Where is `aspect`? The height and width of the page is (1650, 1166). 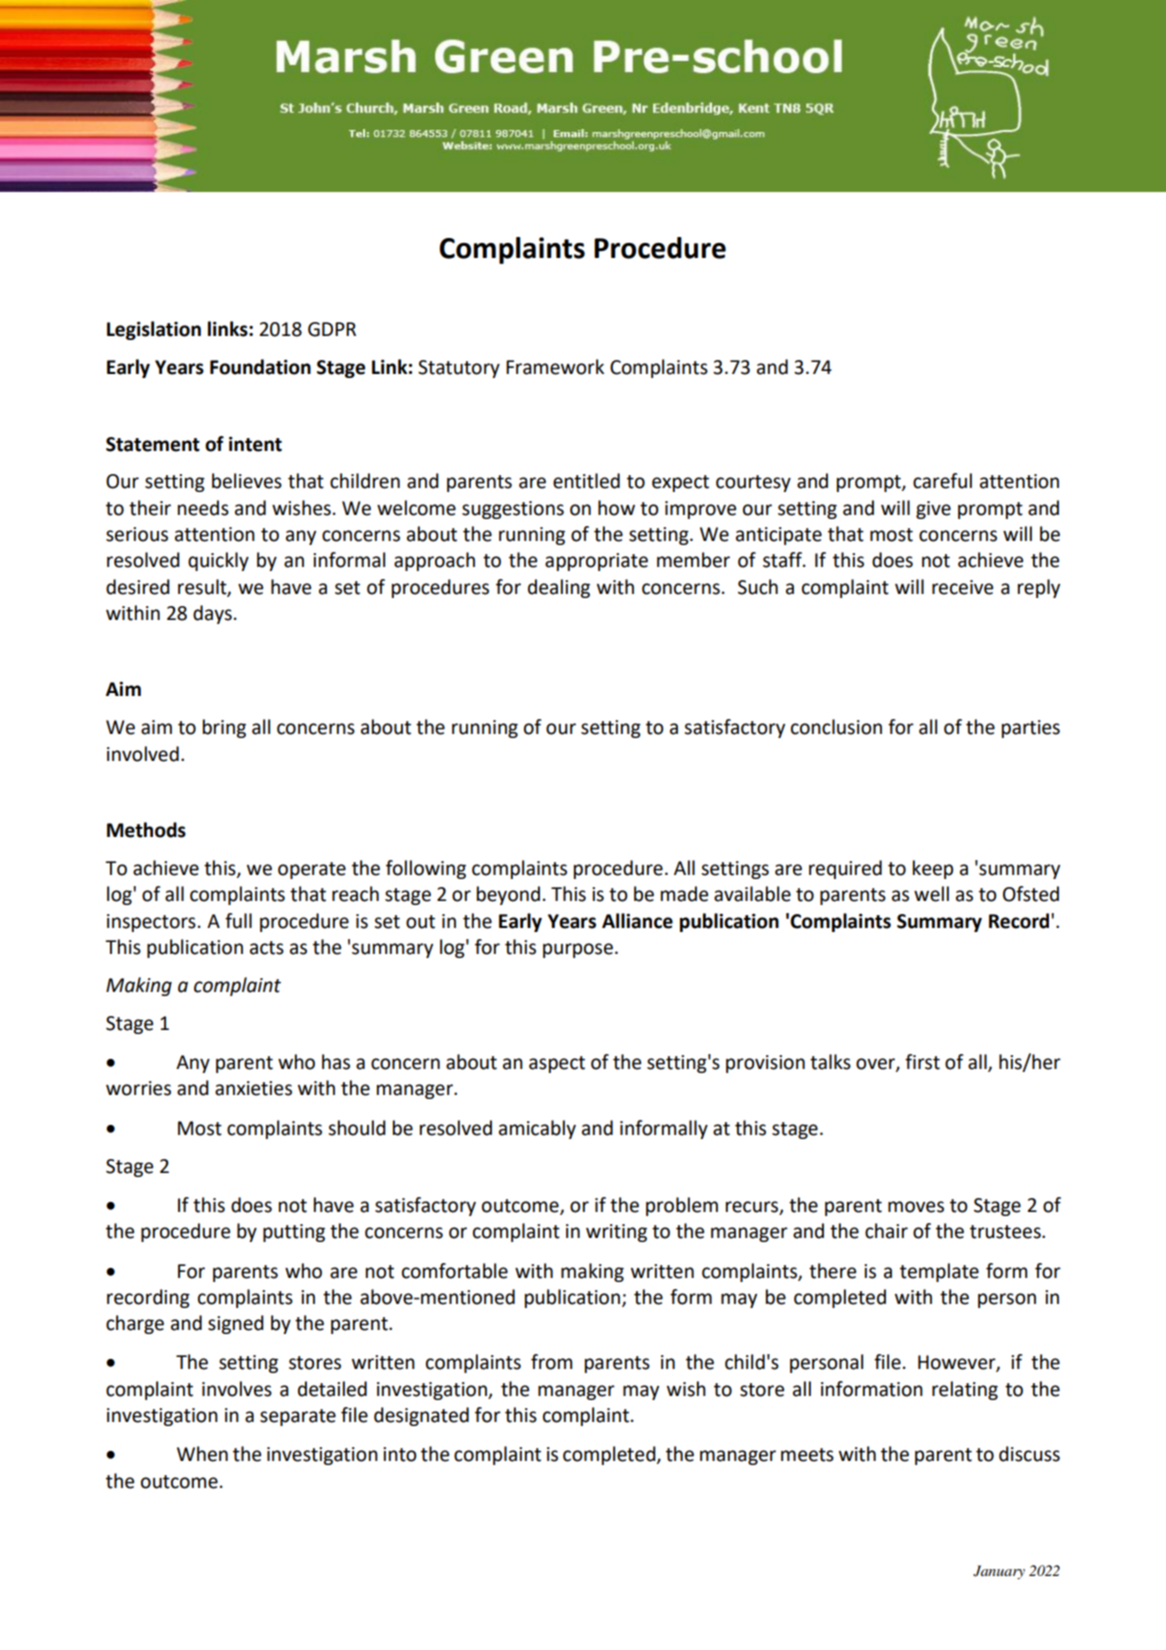 aspect is located at coordinates (557, 1064).
